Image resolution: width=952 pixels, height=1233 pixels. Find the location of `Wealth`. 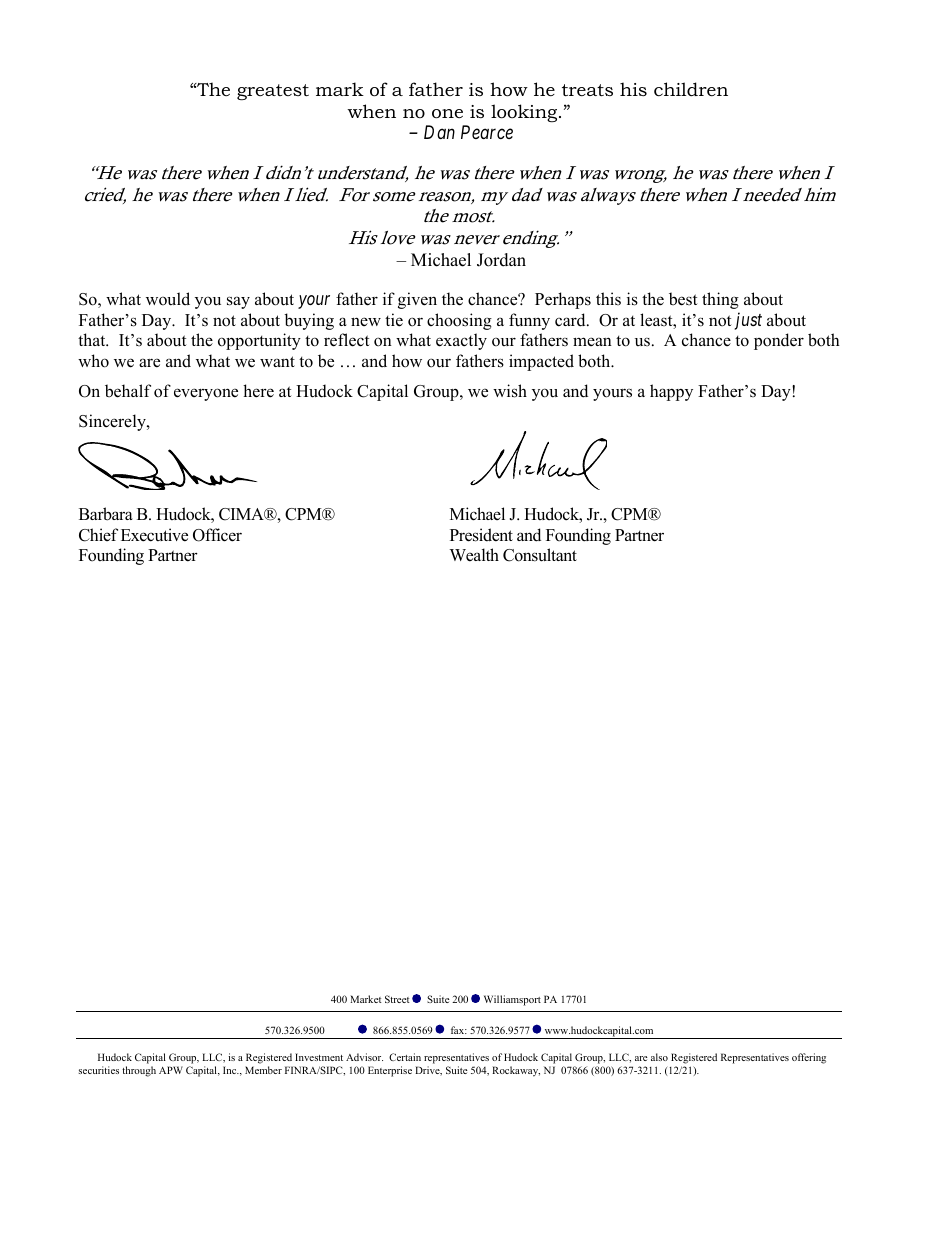

Wealth is located at coordinates (474, 555).
